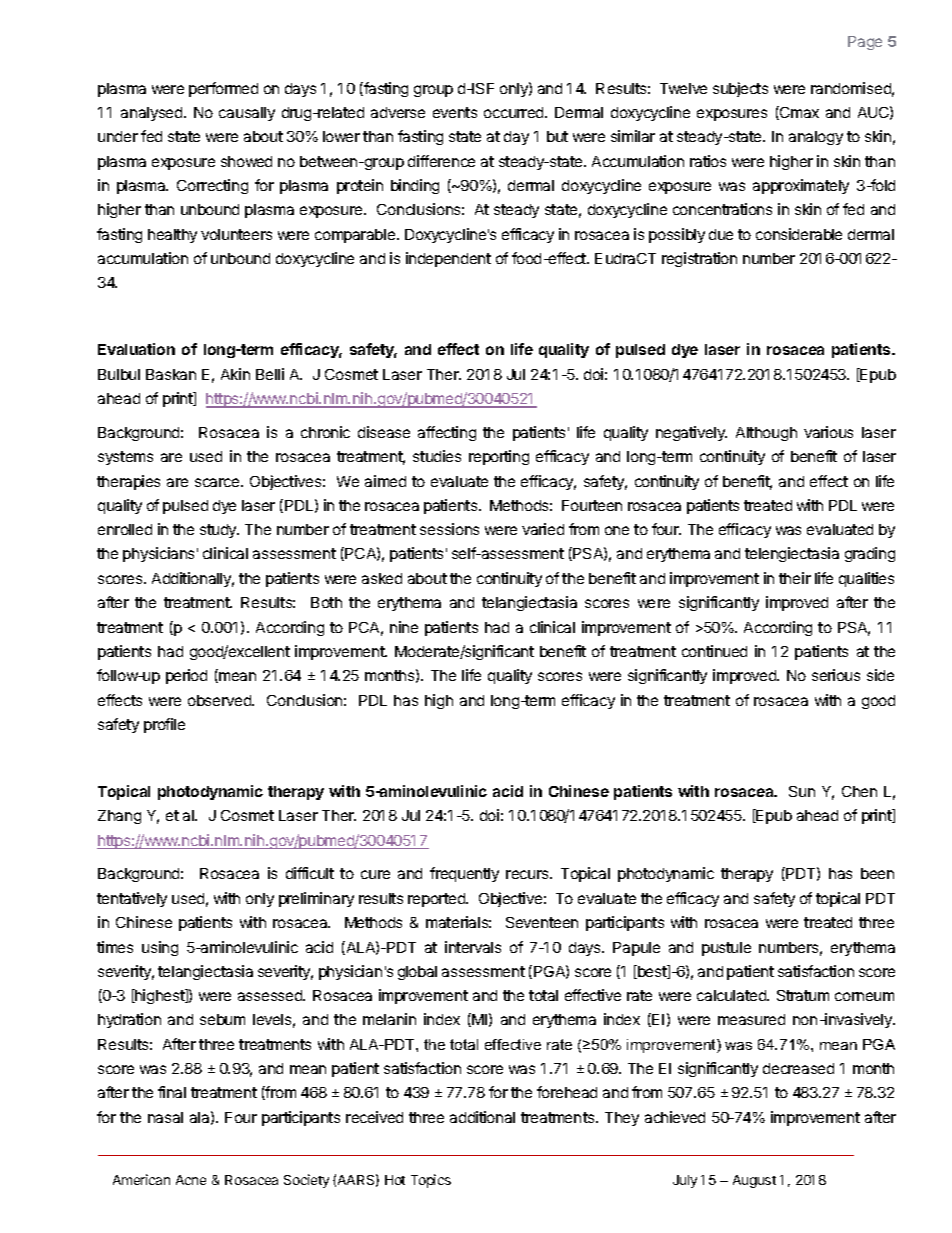  Describe the element at coordinates (191, 1180) in the image. I see `Acne` at that location.
